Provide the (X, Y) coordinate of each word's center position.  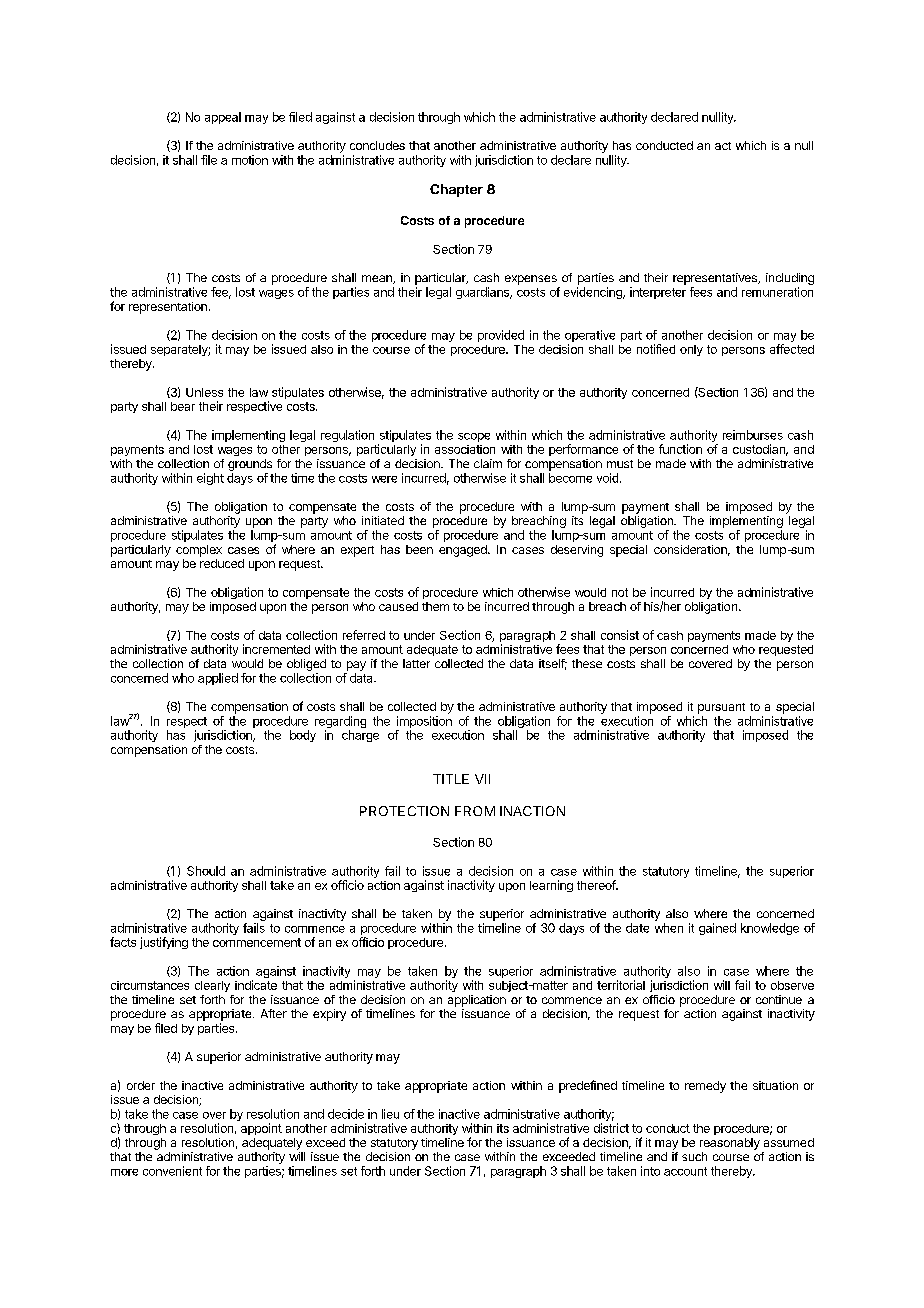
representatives (716, 279)
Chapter (456, 190)
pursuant (721, 708)
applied (218, 679)
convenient (172, 1171)
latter (416, 663)
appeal (223, 118)
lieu (390, 1114)
